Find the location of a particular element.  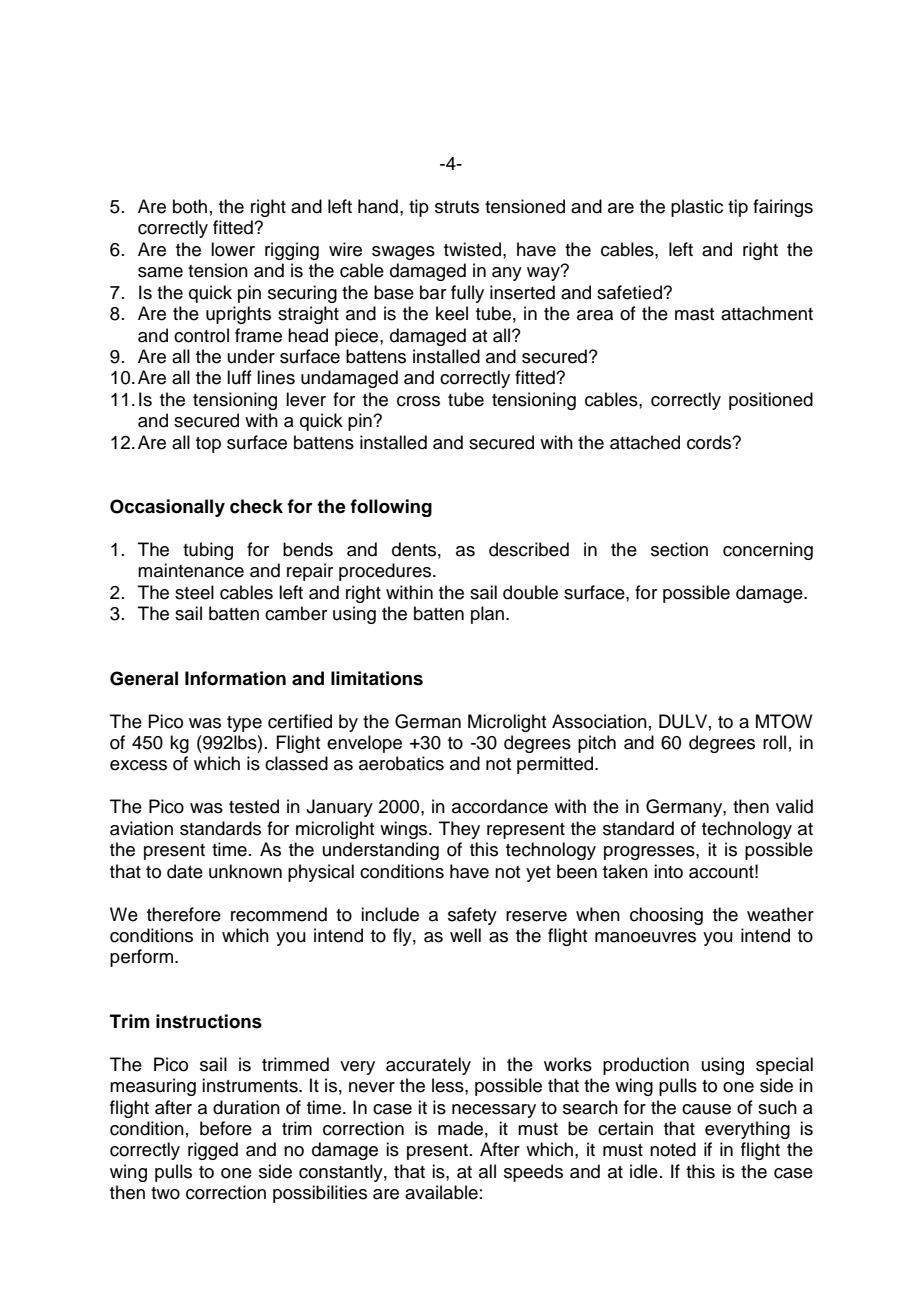

rigged is located at coordinates (213, 1151).
